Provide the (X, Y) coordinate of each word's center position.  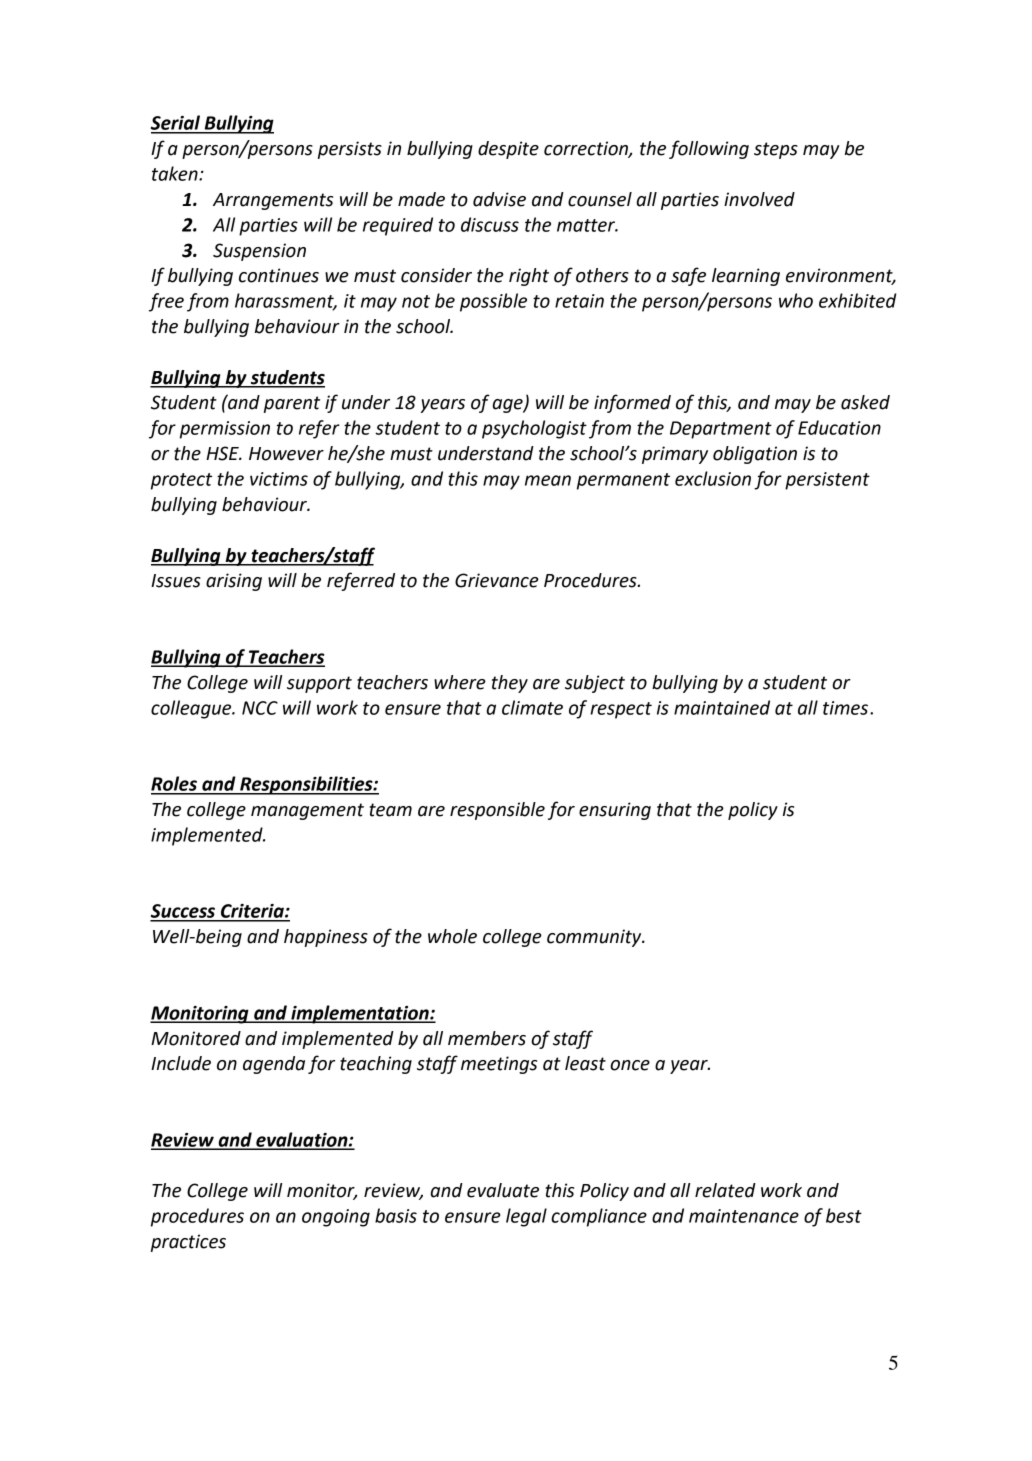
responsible (497, 811)
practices (188, 1243)
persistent (827, 481)
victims (279, 479)
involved (759, 199)
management (307, 811)
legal (526, 1217)
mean (548, 480)
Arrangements (273, 201)
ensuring (615, 811)
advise (499, 199)
